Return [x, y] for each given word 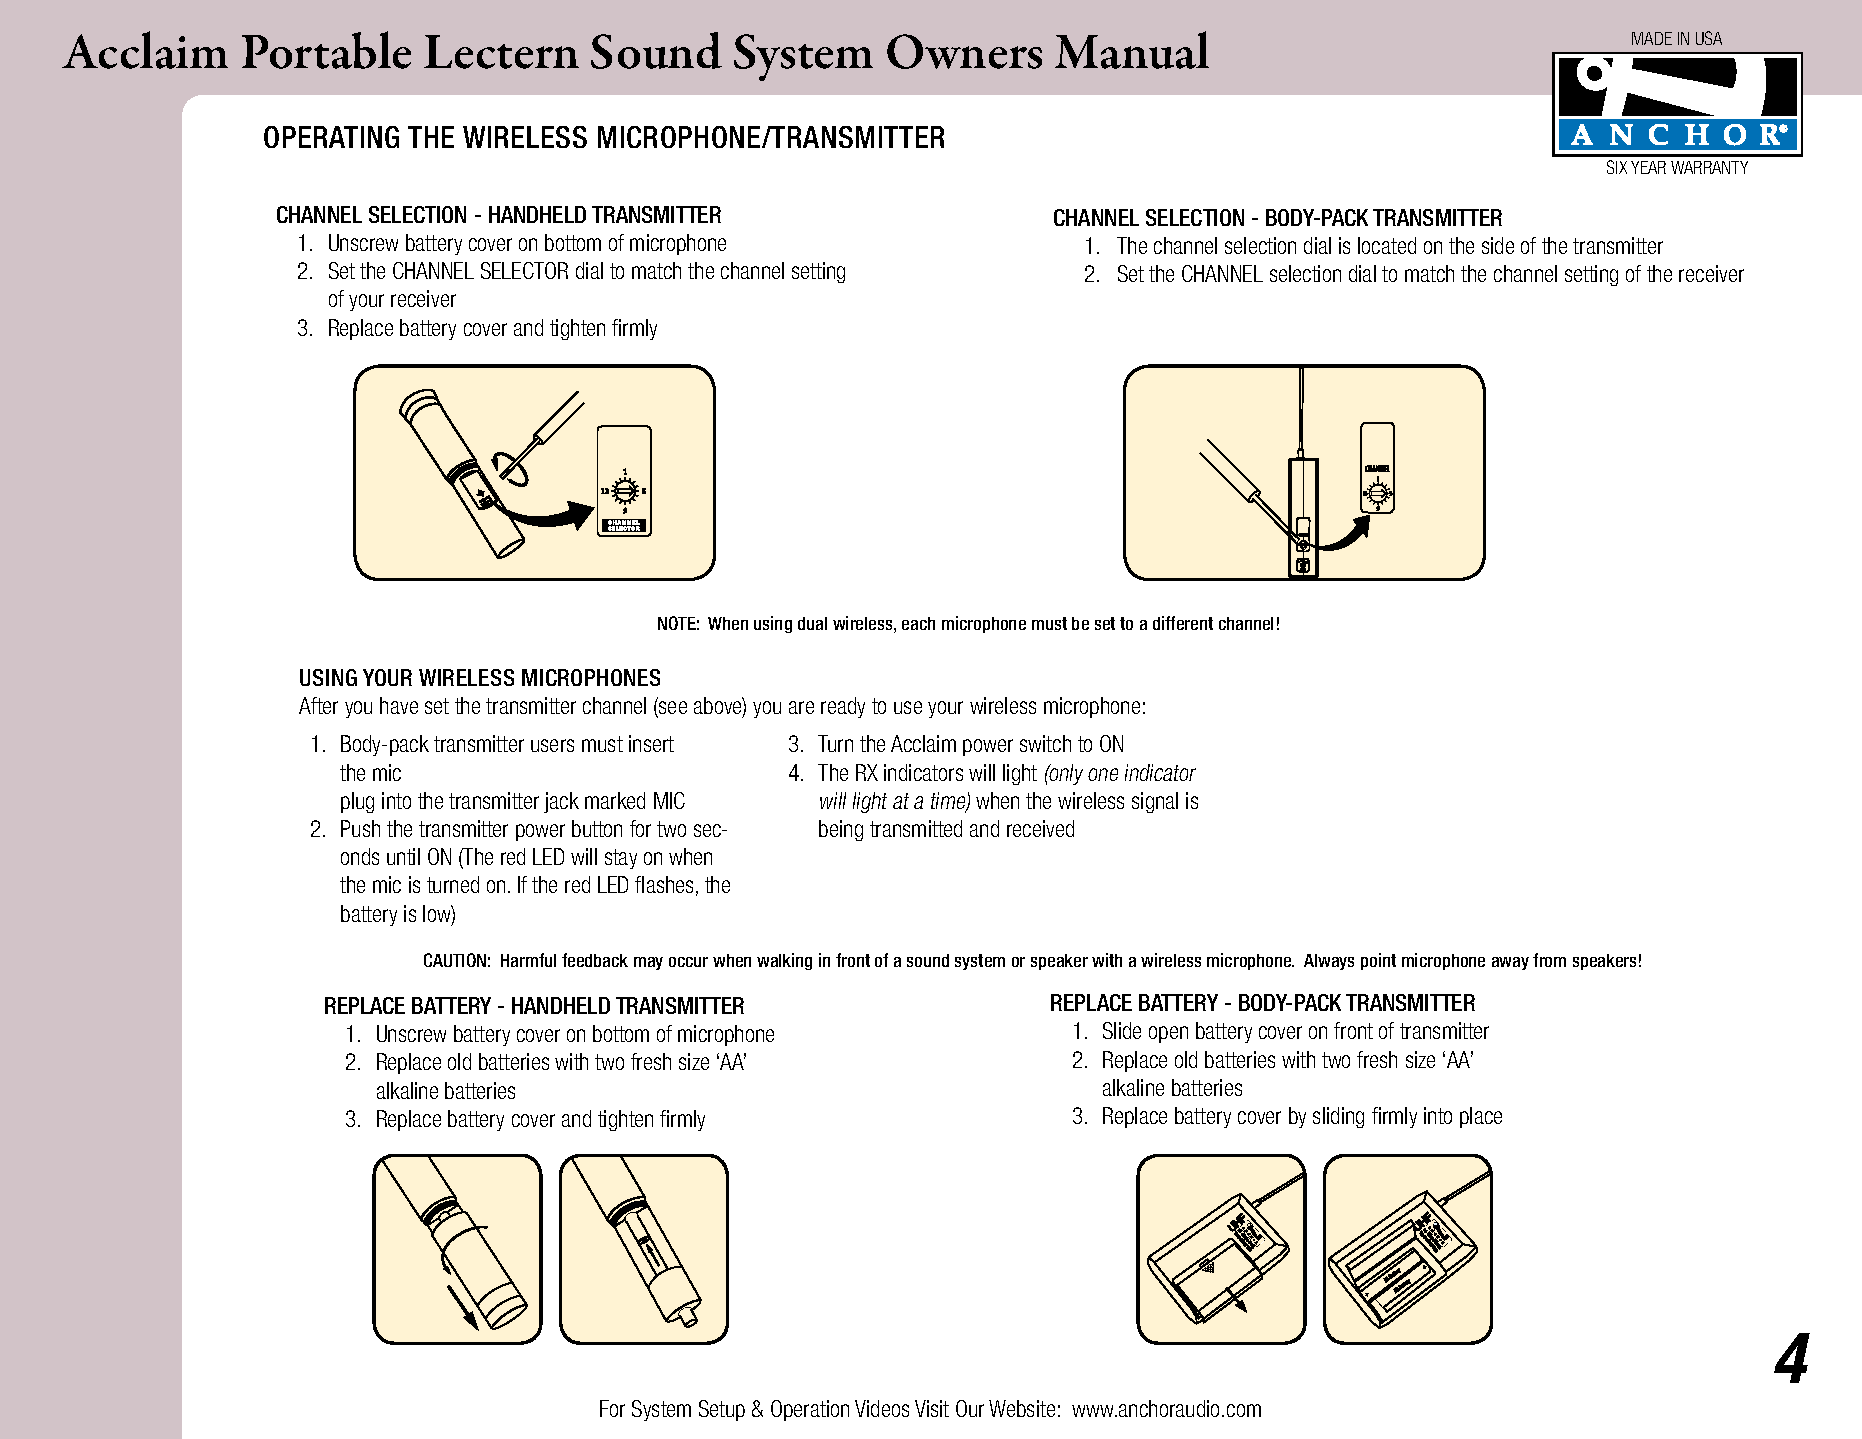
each [918, 623]
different [1183, 623]
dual [812, 623]
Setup [722, 1410]
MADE [1652, 38]
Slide [1122, 1030]
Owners [964, 51]
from [1549, 960]
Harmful [528, 960]
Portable [326, 50]
